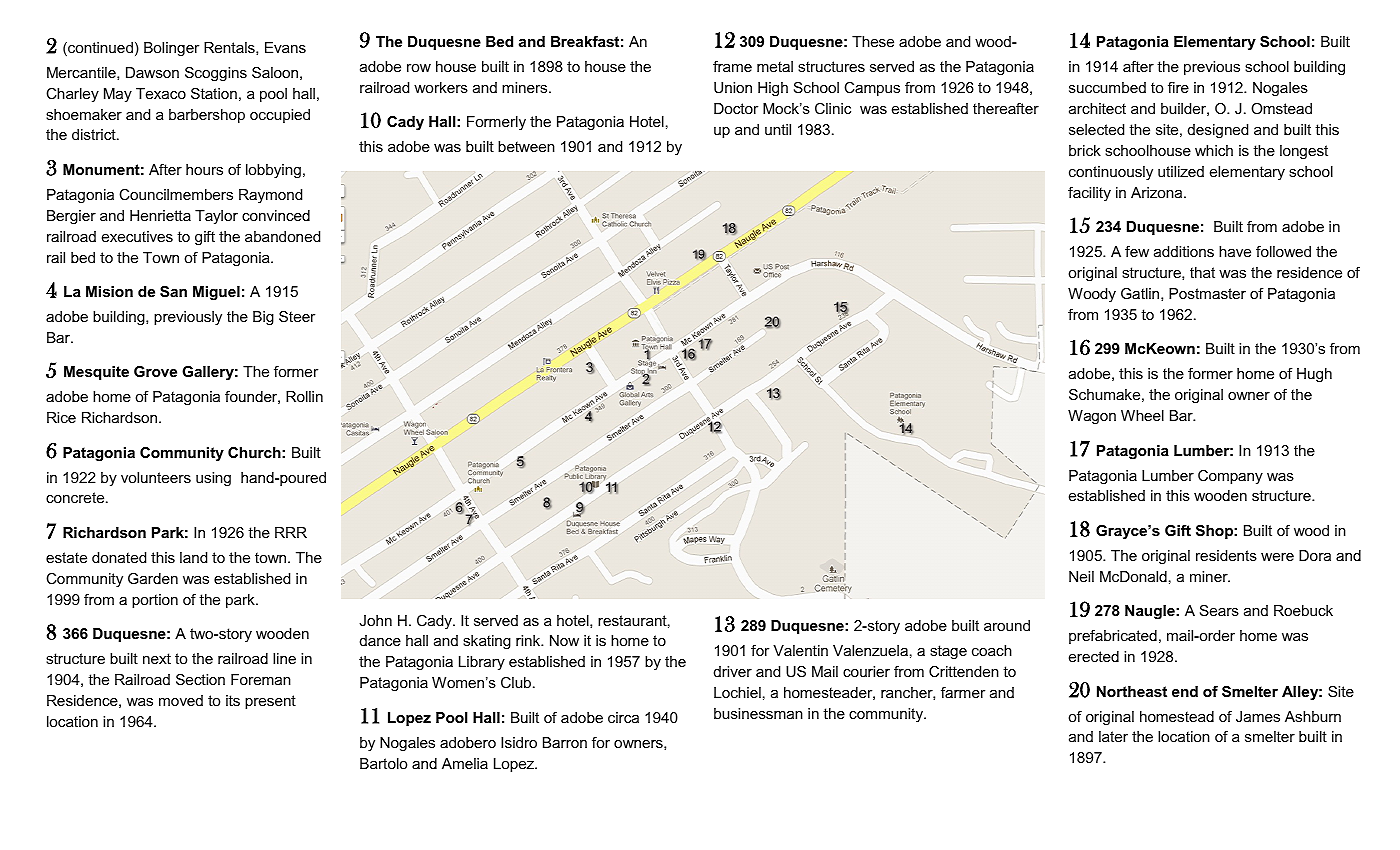 This screenshot has height=850, width=1400. I want to click on Union, so click(733, 87).
